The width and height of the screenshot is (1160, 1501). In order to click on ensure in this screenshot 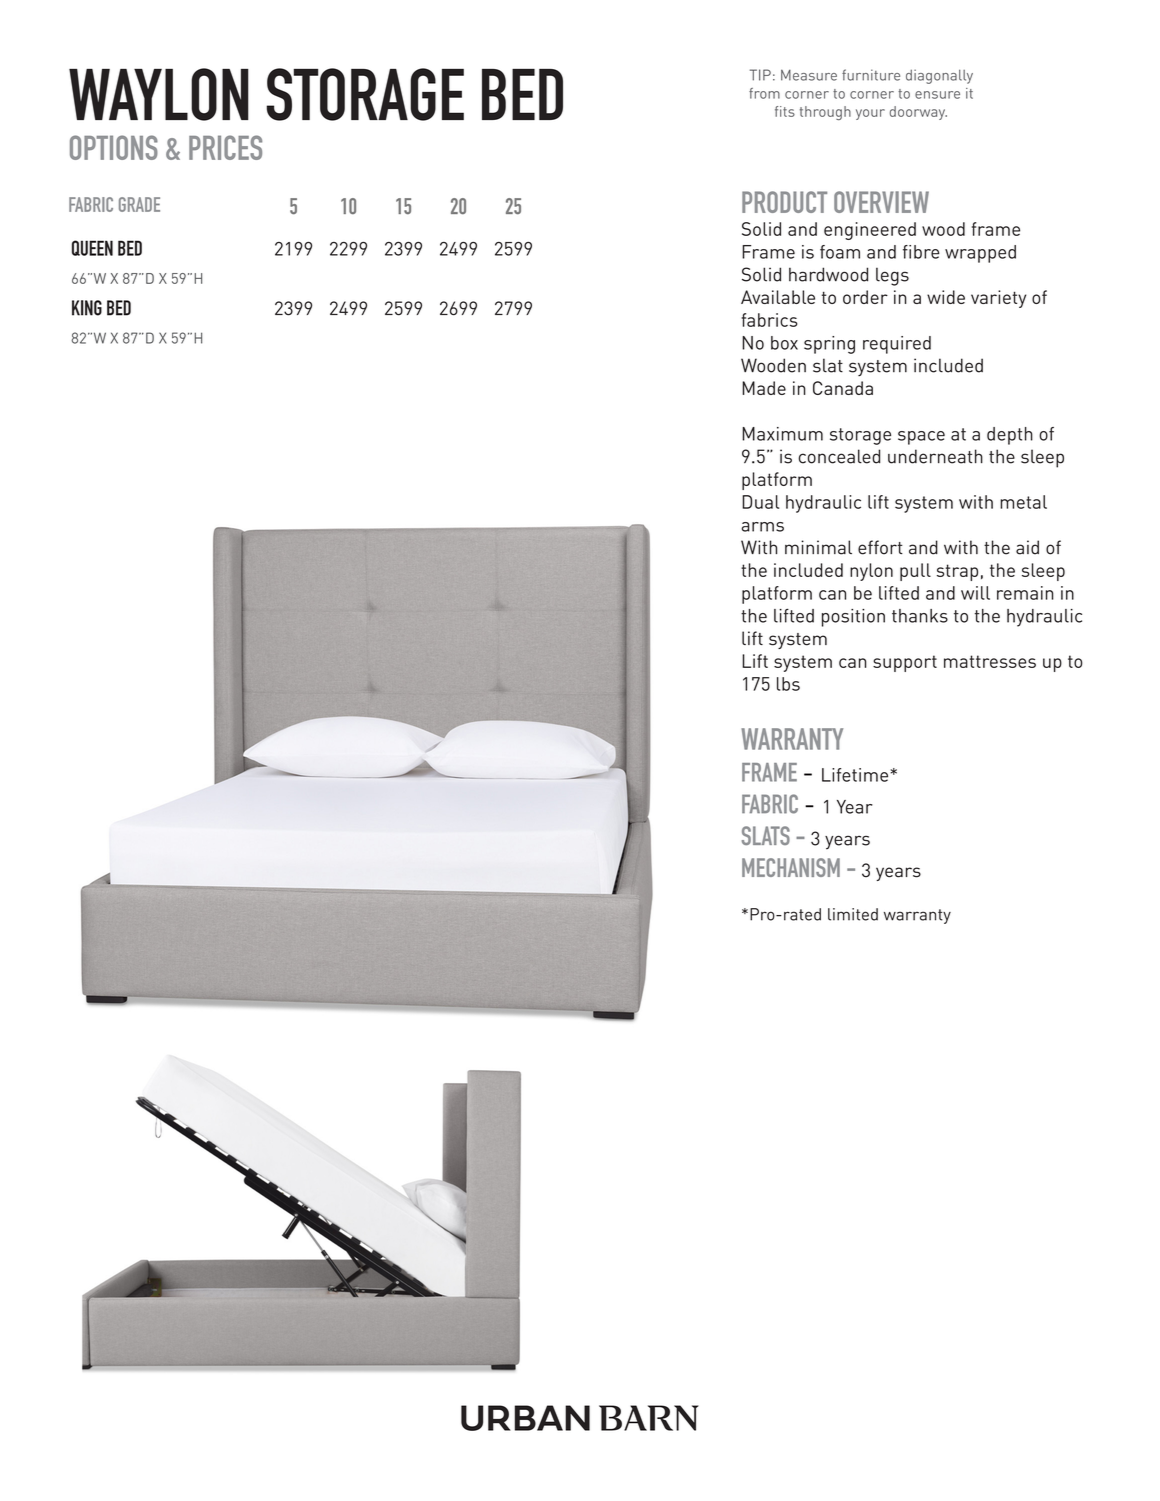, I will do `click(937, 95)`.
